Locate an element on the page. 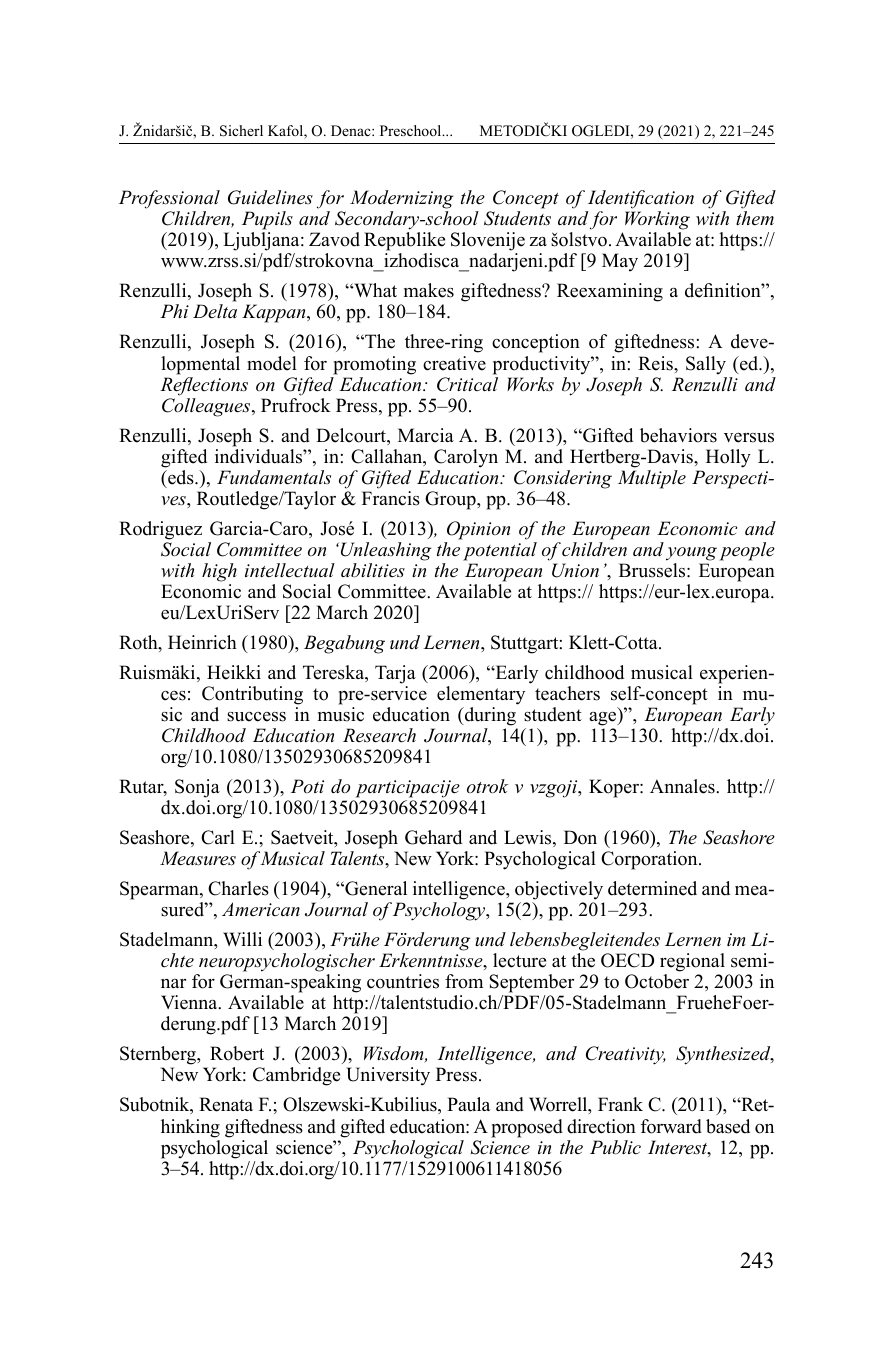 The width and height of the page is (894, 1372). determined is located at coordinates (652, 888).
